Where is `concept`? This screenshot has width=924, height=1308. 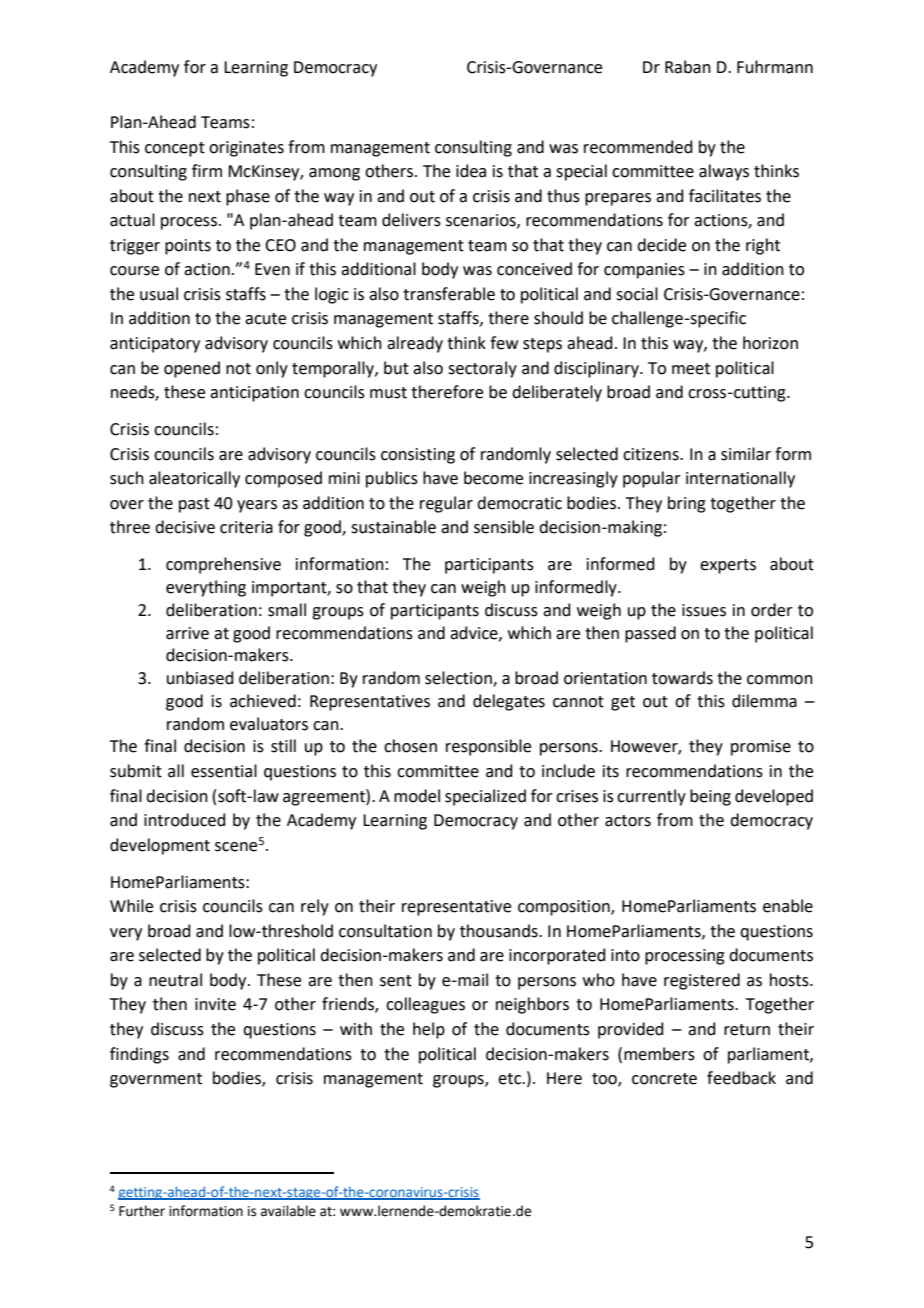
concept is located at coordinates (175, 149).
